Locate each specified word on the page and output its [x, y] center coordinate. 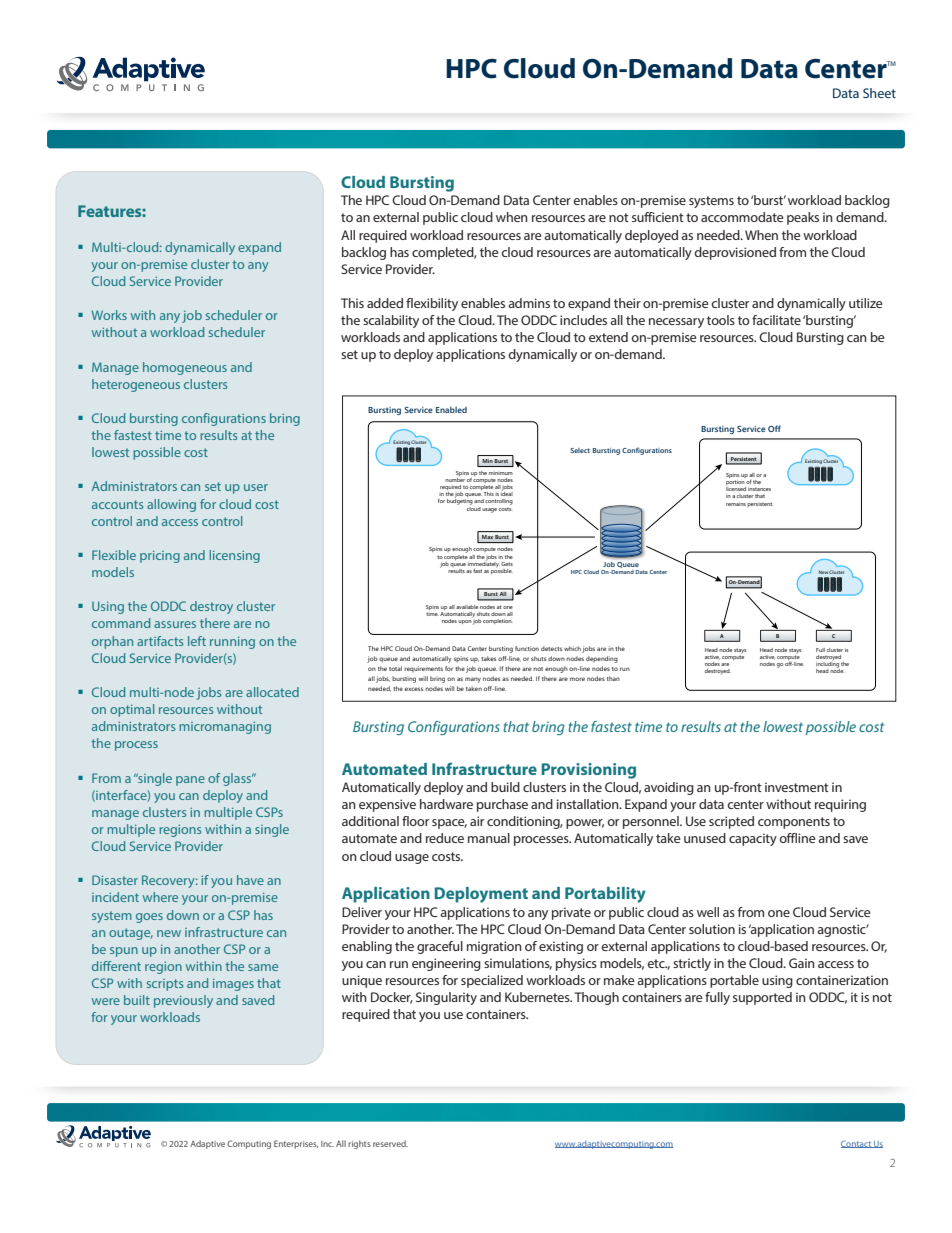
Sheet [879, 93]
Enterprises [296, 1144]
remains [736, 504]
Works [109, 315]
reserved [390, 1143]
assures [175, 624]
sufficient [658, 217]
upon [465, 622]
